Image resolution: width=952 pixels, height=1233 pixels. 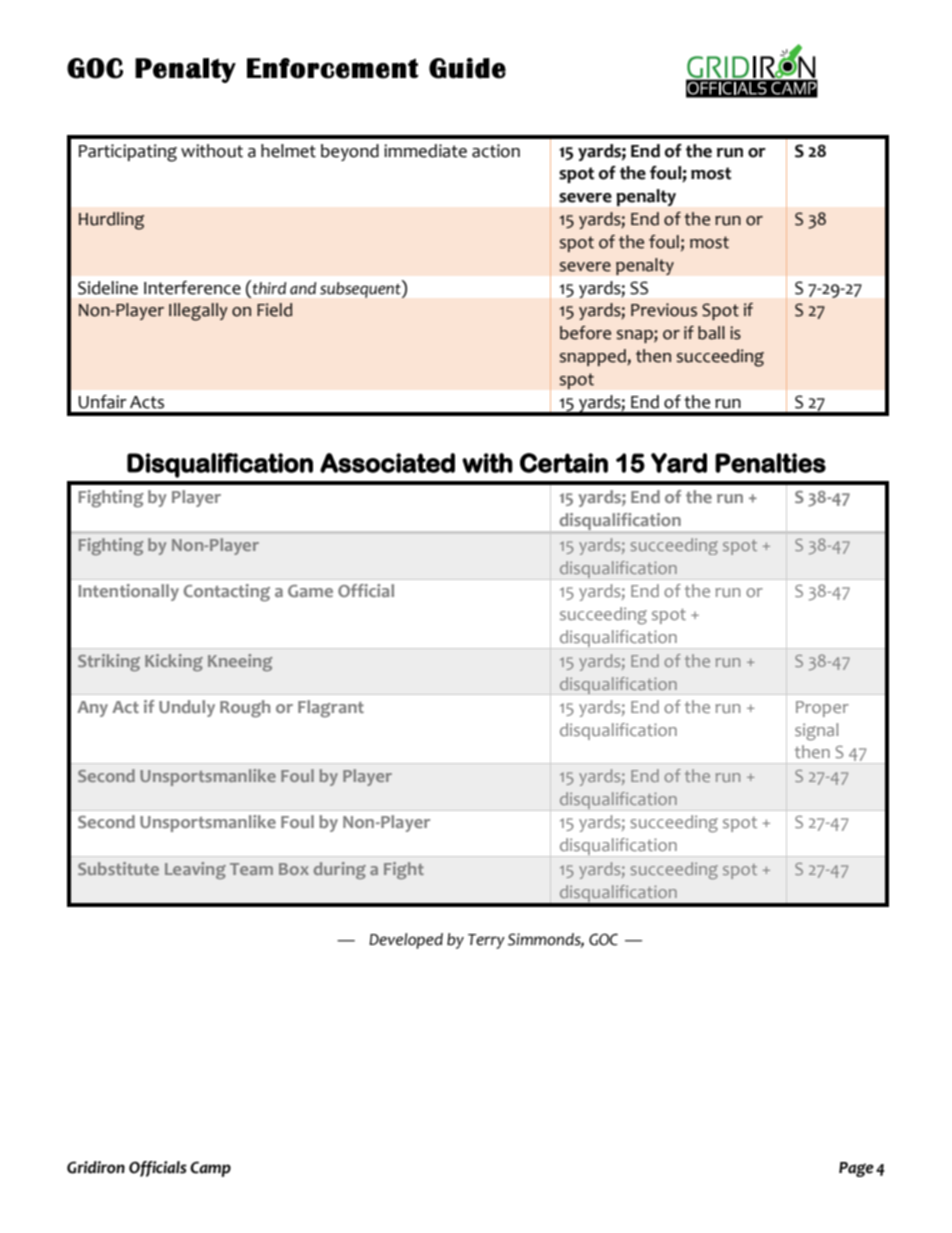 What do you see at coordinates (128, 153) in the document?
I see `Participating` at bounding box center [128, 153].
